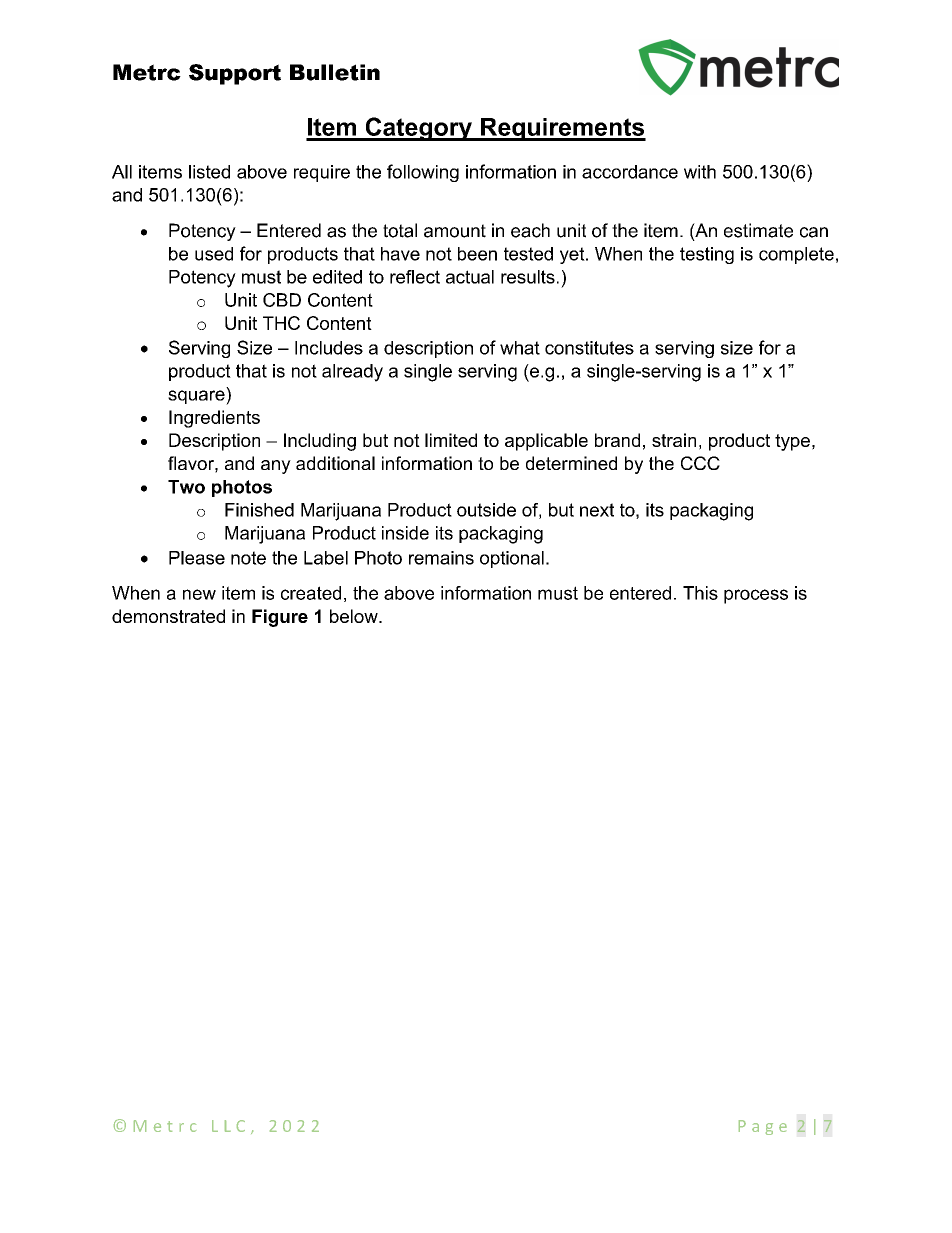 The width and height of the page is (952, 1233). Describe the element at coordinates (418, 129) in the page. I see `Category` at that location.
